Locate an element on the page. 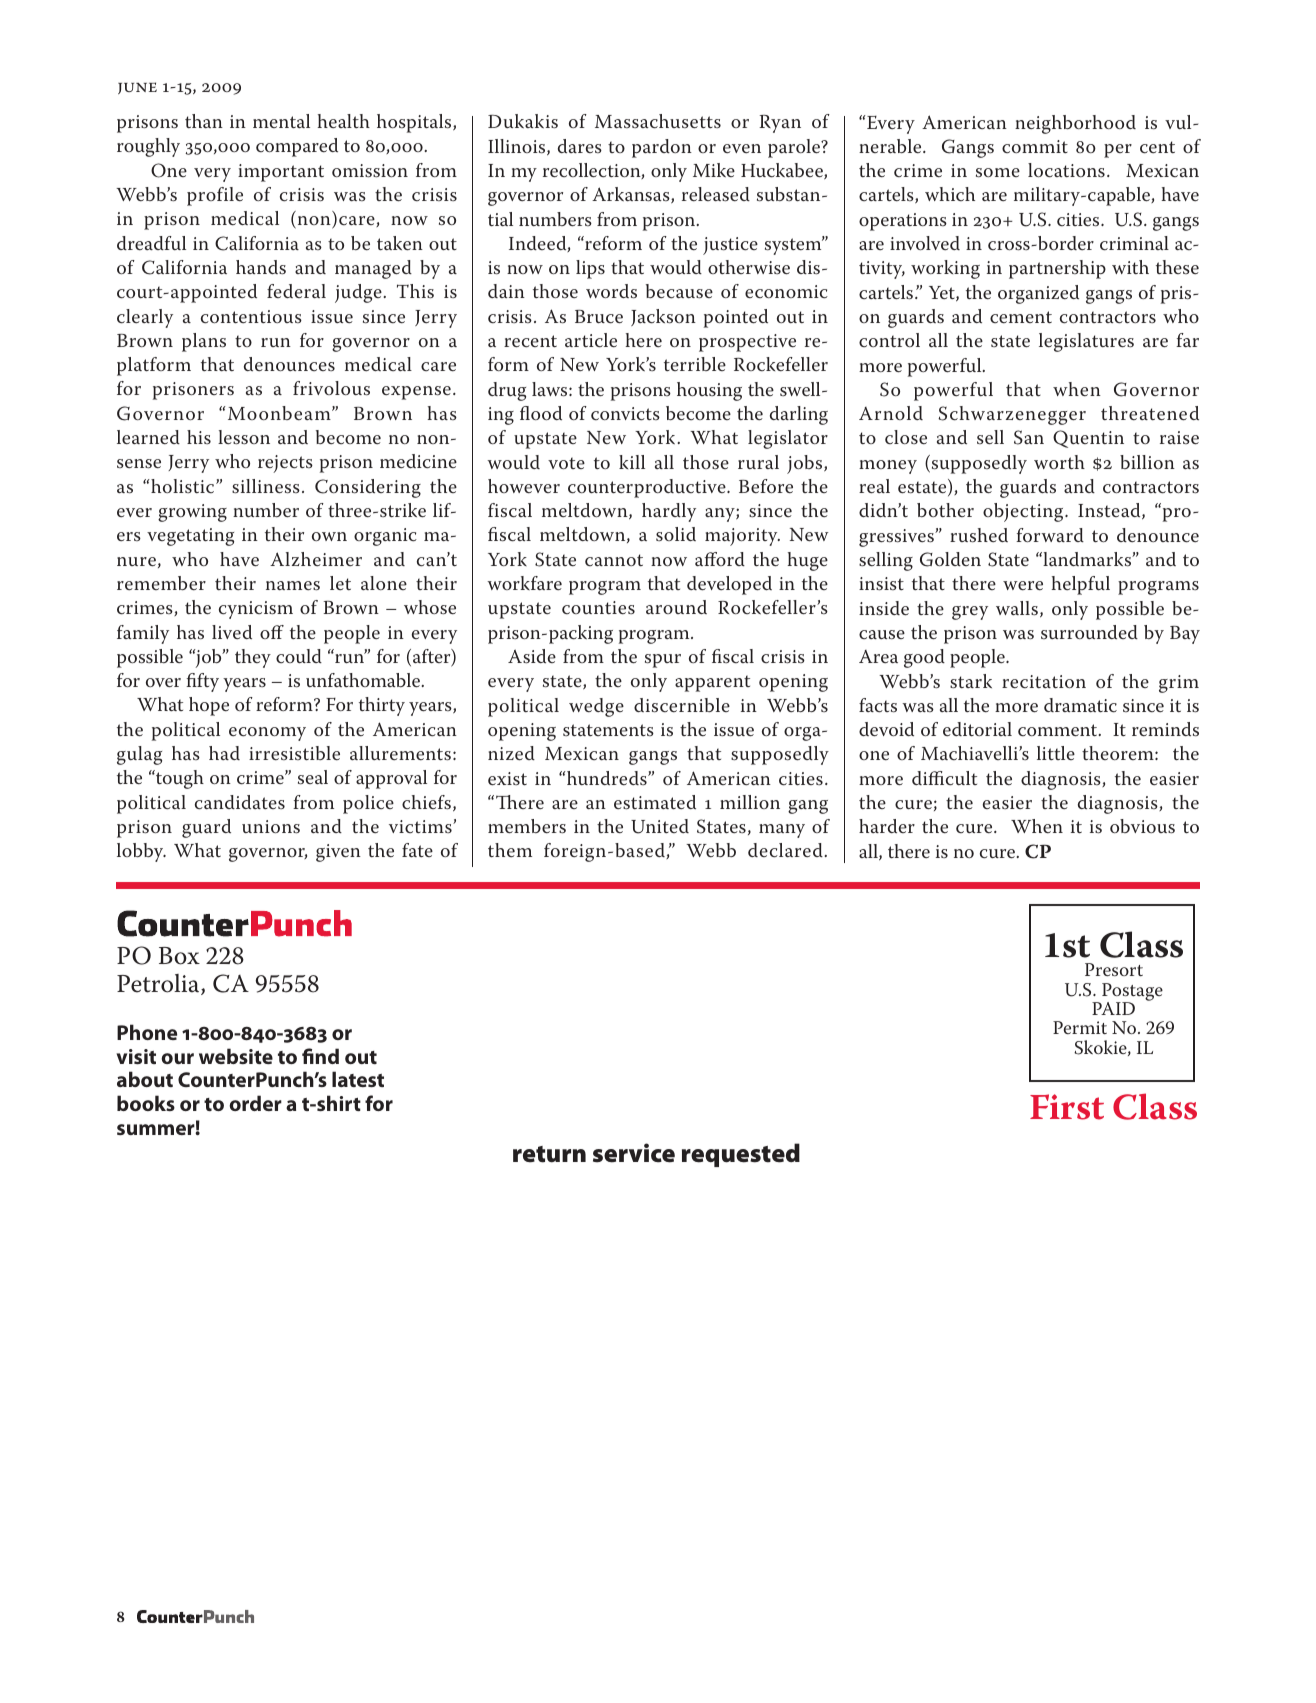 The height and width of the document is (1703, 1316). silliness is located at coordinates (266, 486).
